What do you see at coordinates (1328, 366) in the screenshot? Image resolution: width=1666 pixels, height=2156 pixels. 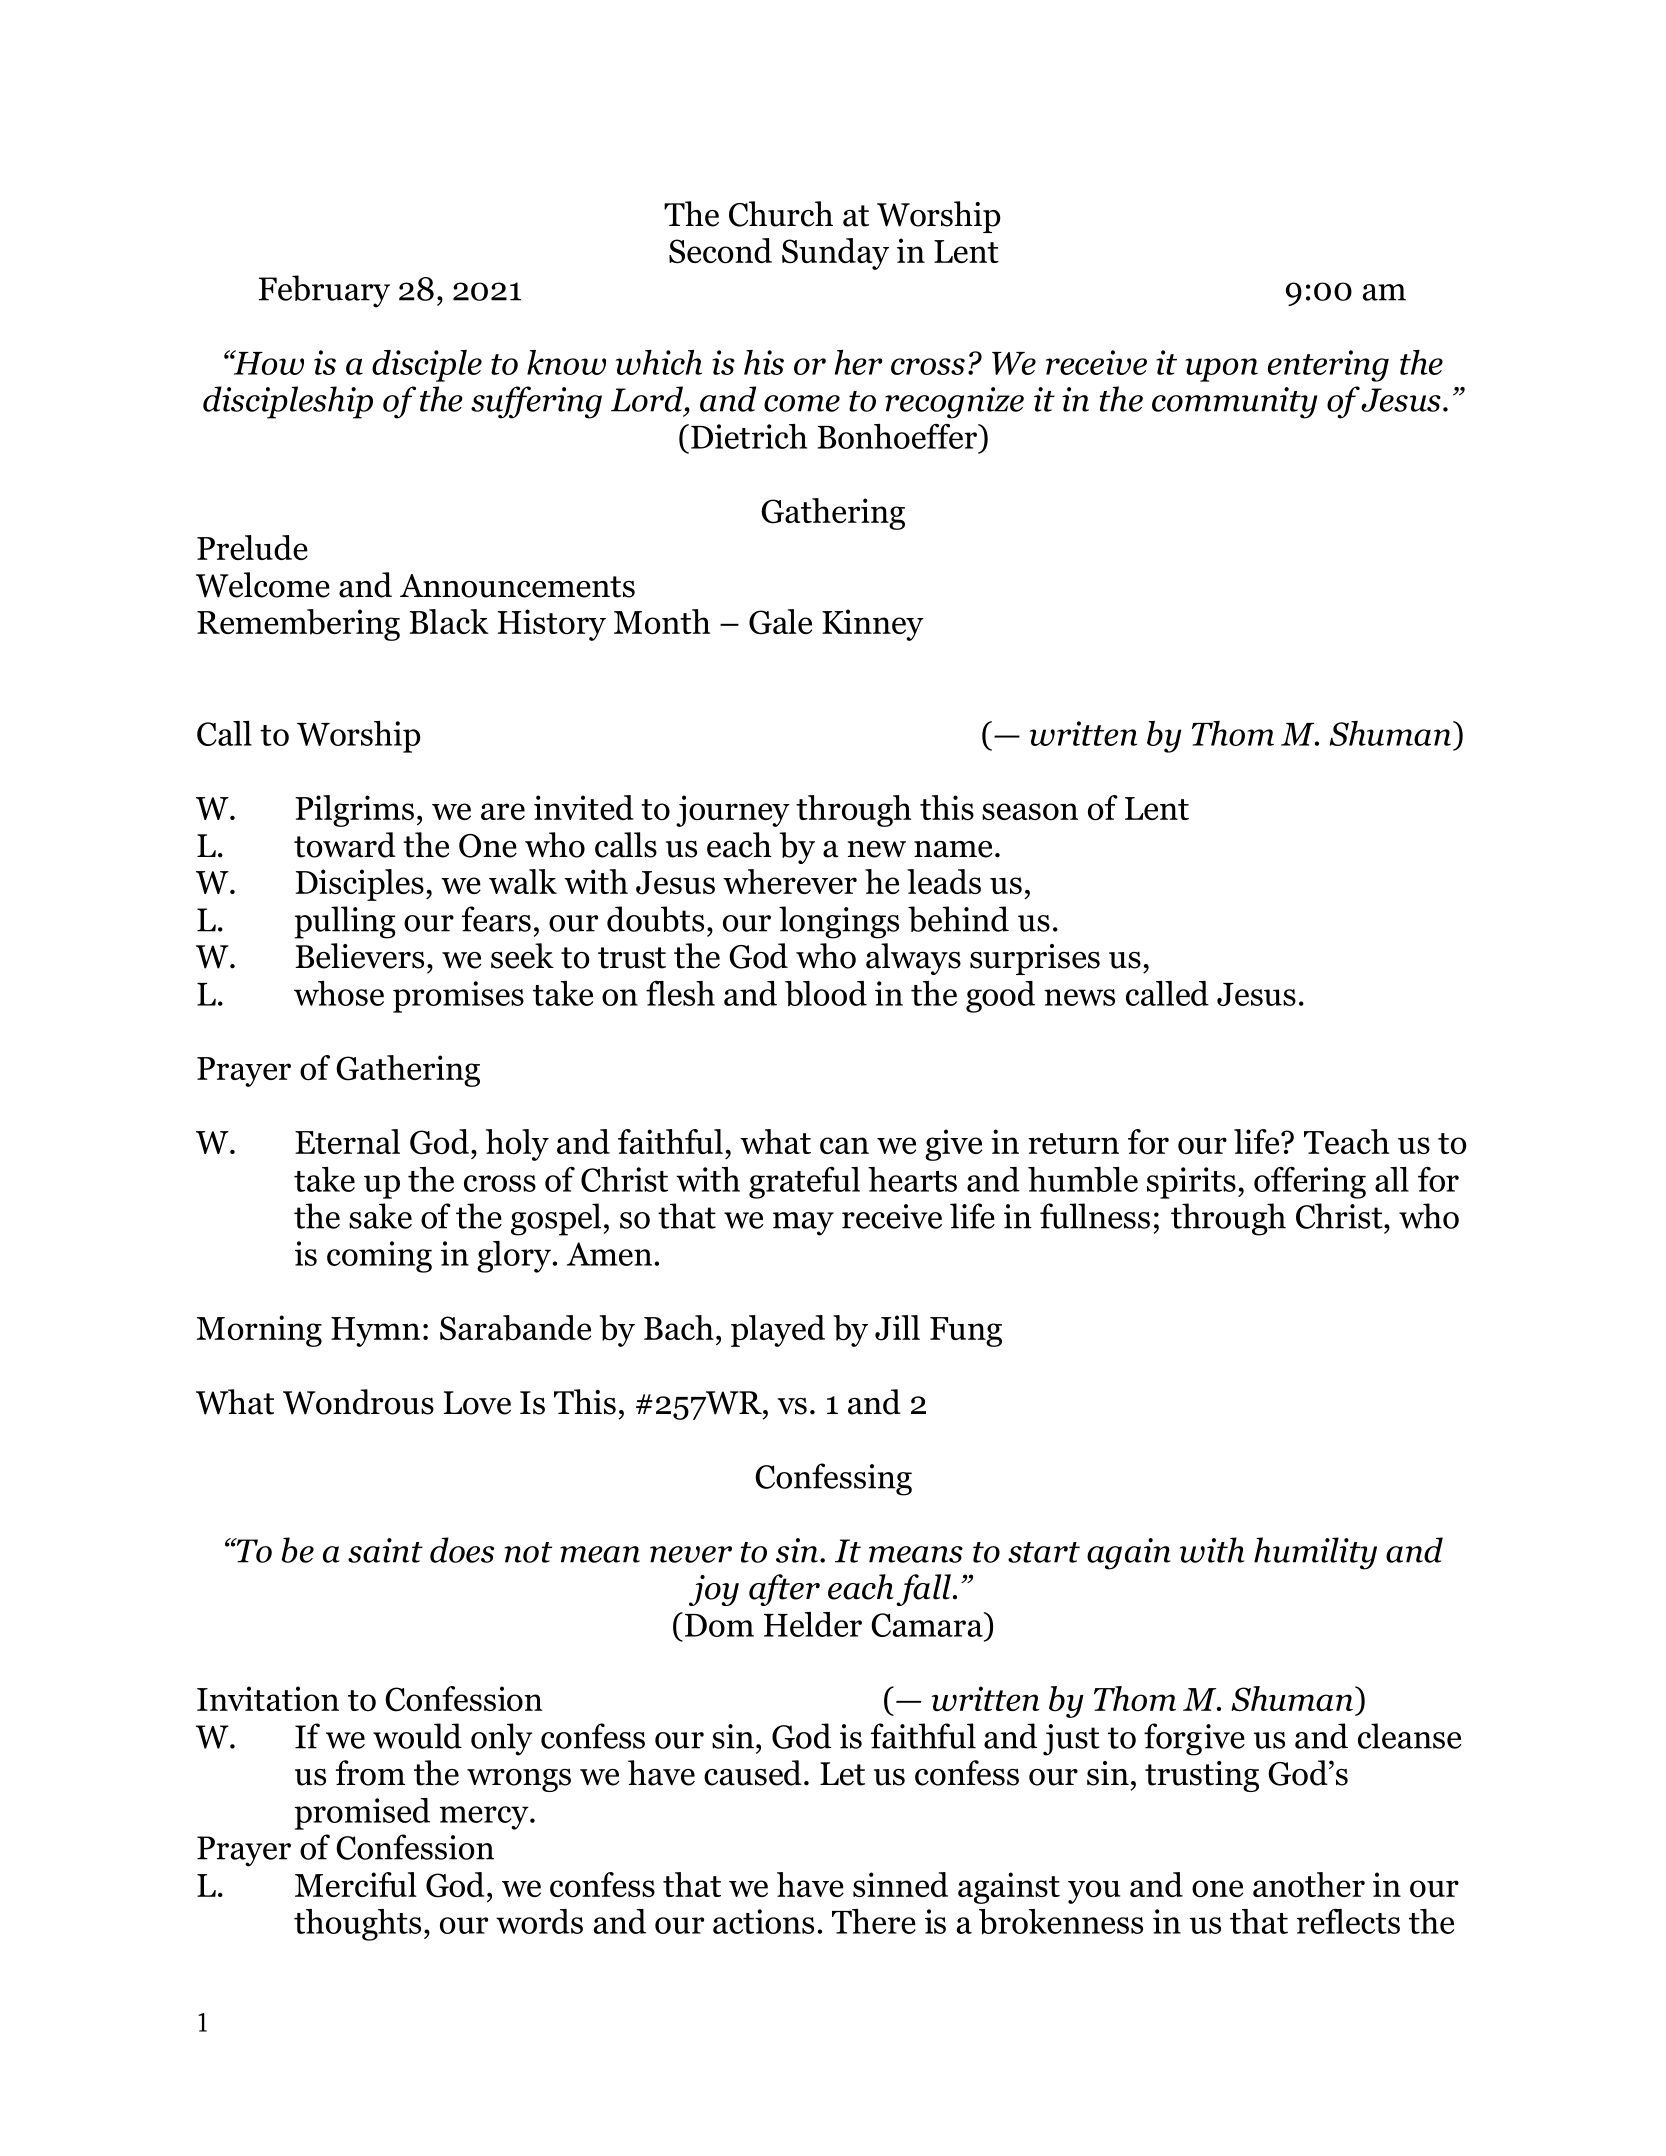 I see `entering` at bounding box center [1328, 366].
